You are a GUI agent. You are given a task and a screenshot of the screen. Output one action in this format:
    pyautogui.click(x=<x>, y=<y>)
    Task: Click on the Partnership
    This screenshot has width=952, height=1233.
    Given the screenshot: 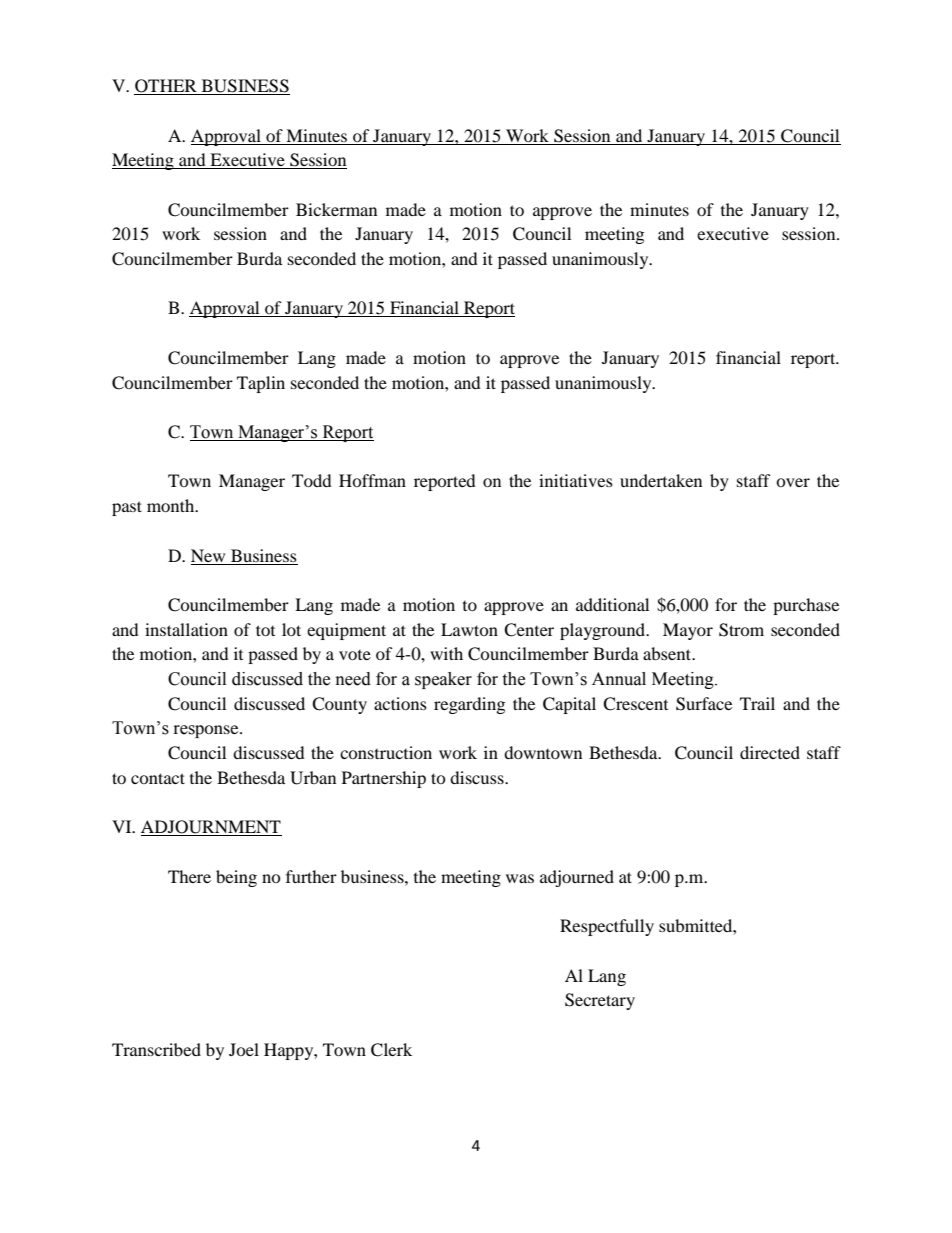 What is the action you would take?
    pyautogui.click(x=384, y=779)
